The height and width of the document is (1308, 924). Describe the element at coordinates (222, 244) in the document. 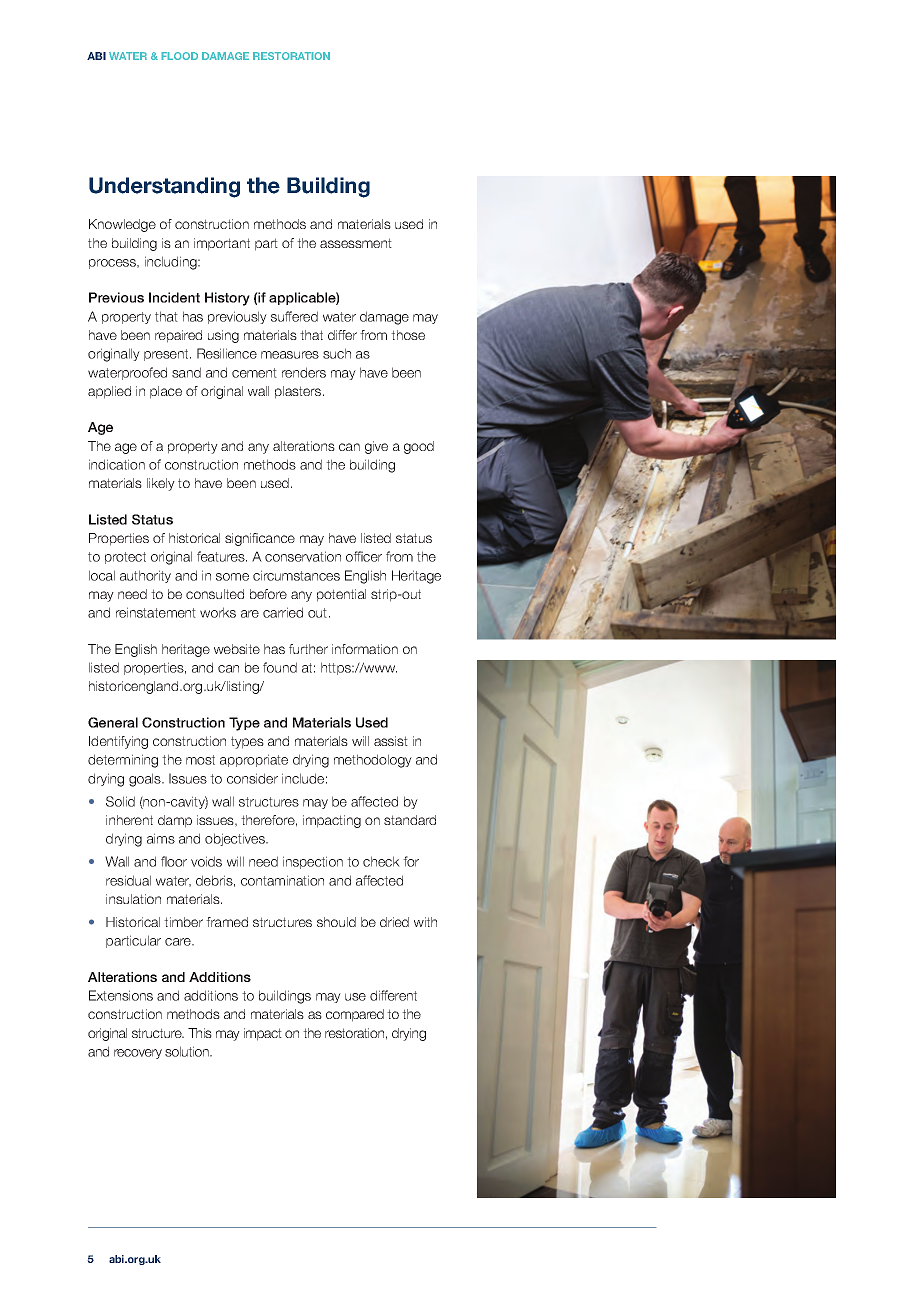

I see `important` at that location.
